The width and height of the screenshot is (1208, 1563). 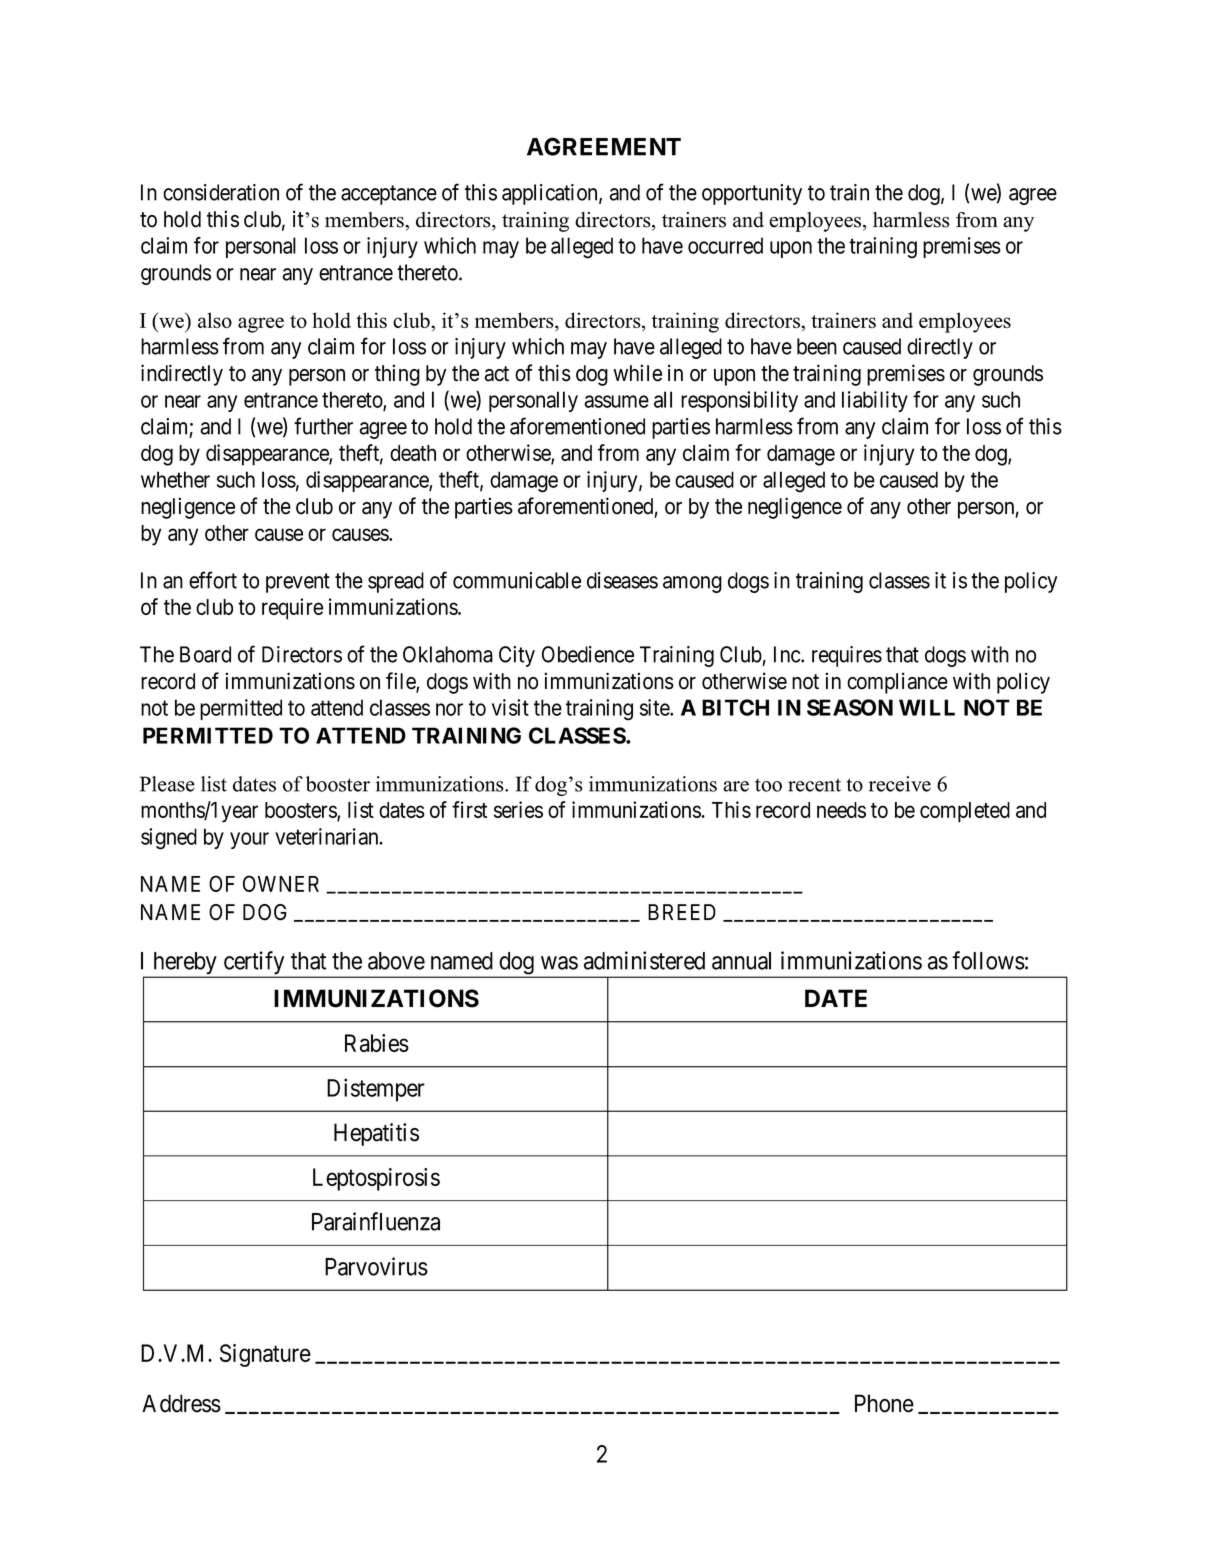 What do you see at coordinates (588, 654) in the screenshot?
I see `Obedience` at bounding box center [588, 654].
